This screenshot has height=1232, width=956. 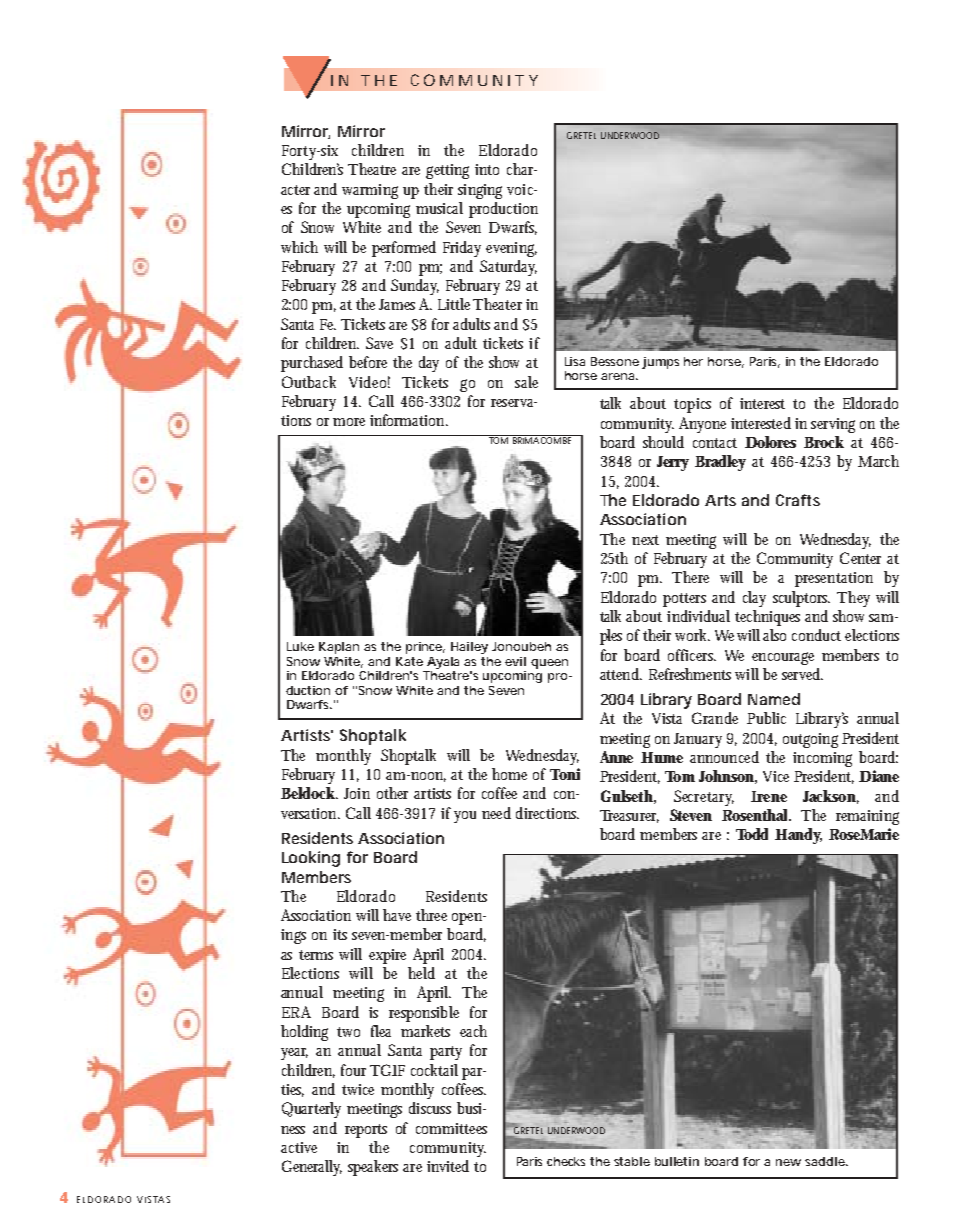 I want to click on Handy, so click(x=798, y=836).
